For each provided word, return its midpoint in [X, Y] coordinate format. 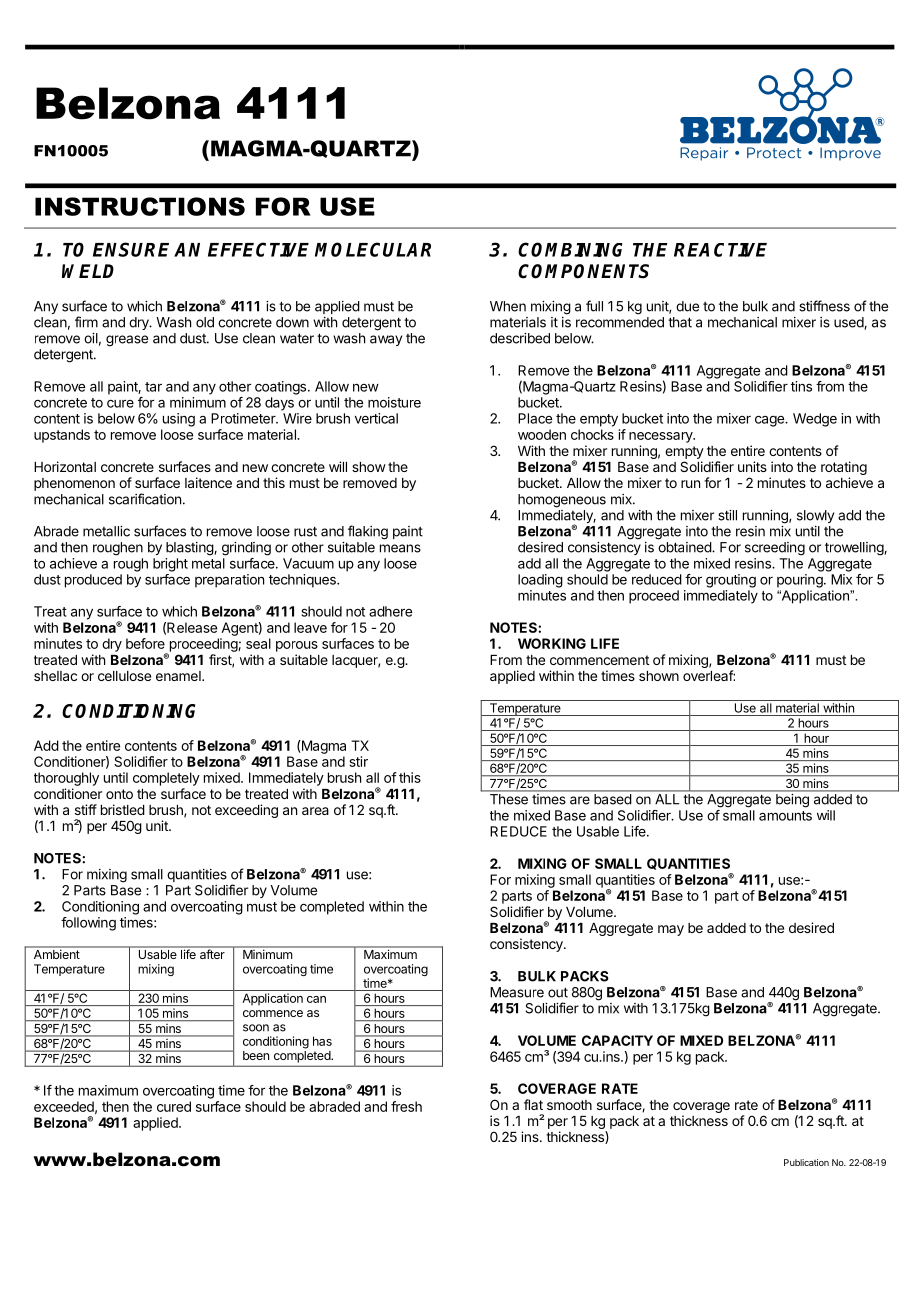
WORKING [552, 643]
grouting [731, 581]
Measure [517, 992]
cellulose [124, 676]
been [256, 1055]
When [508, 306]
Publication [806, 1162]
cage [770, 421]
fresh [406, 1106]
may [671, 930]
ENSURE [131, 249]
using [179, 420]
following [88, 924]
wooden [542, 434]
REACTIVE [720, 250]
